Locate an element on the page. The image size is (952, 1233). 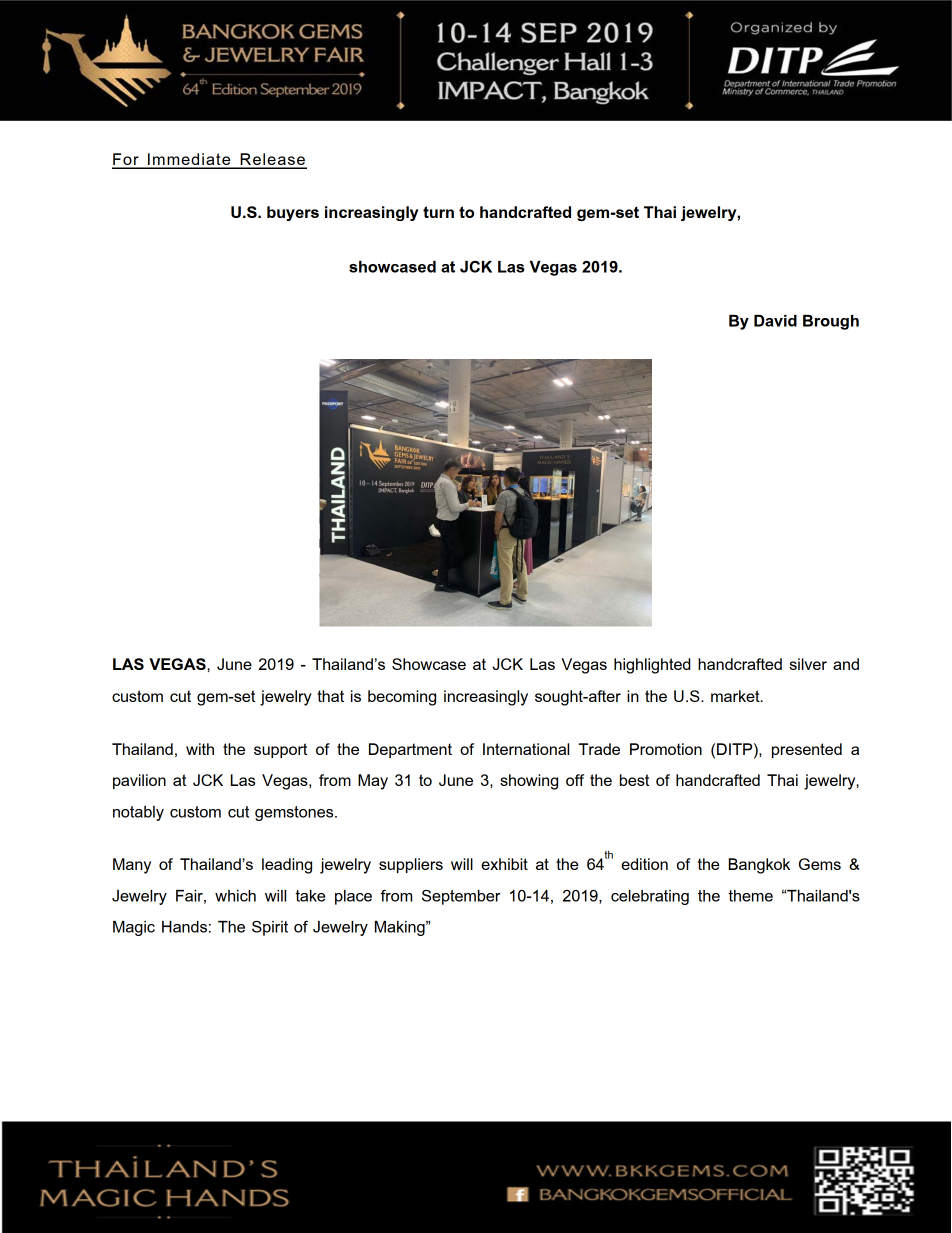
which is located at coordinates (235, 896).
